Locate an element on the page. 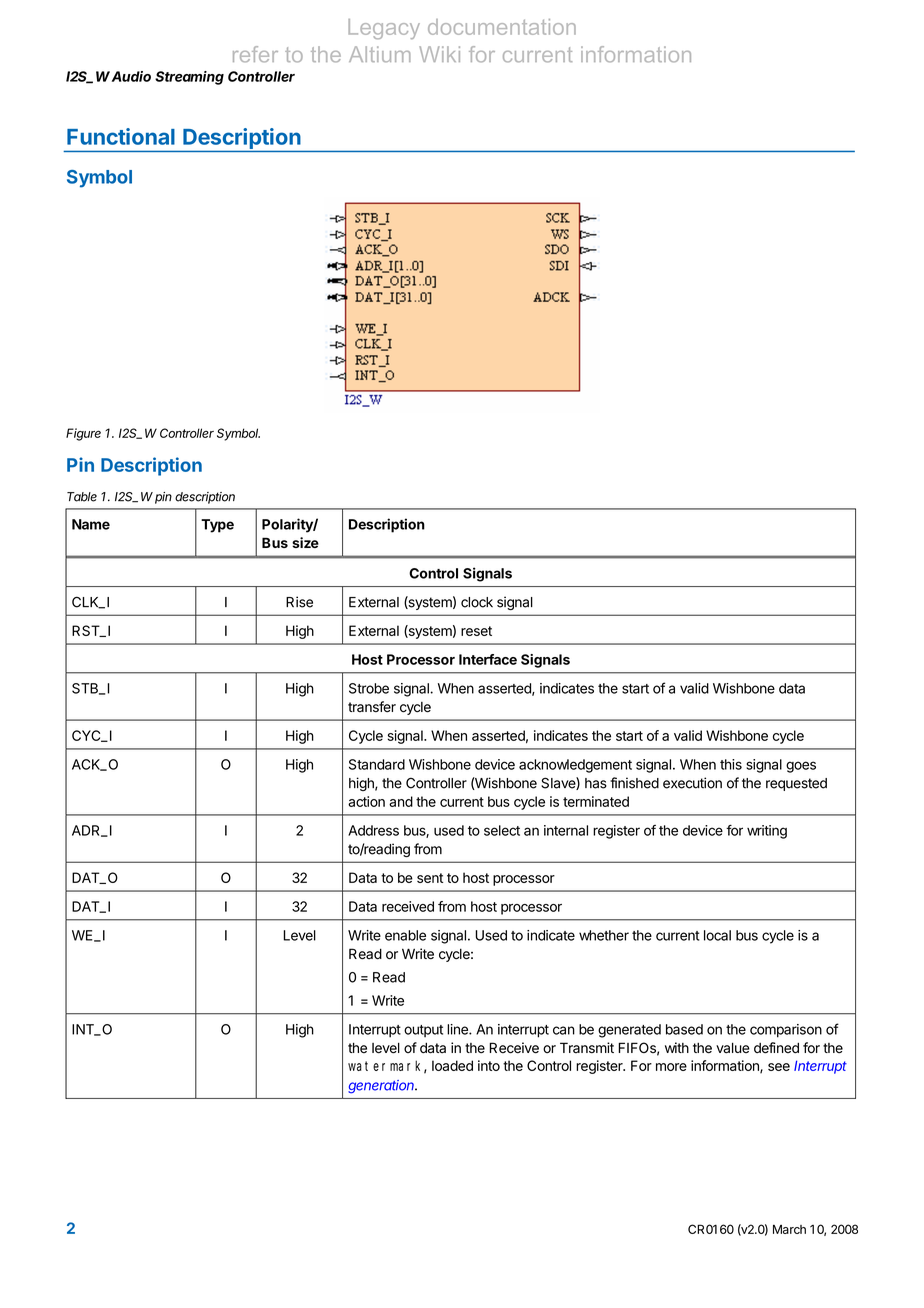 This page has width=924, height=1308. Streaming is located at coordinates (189, 78).
